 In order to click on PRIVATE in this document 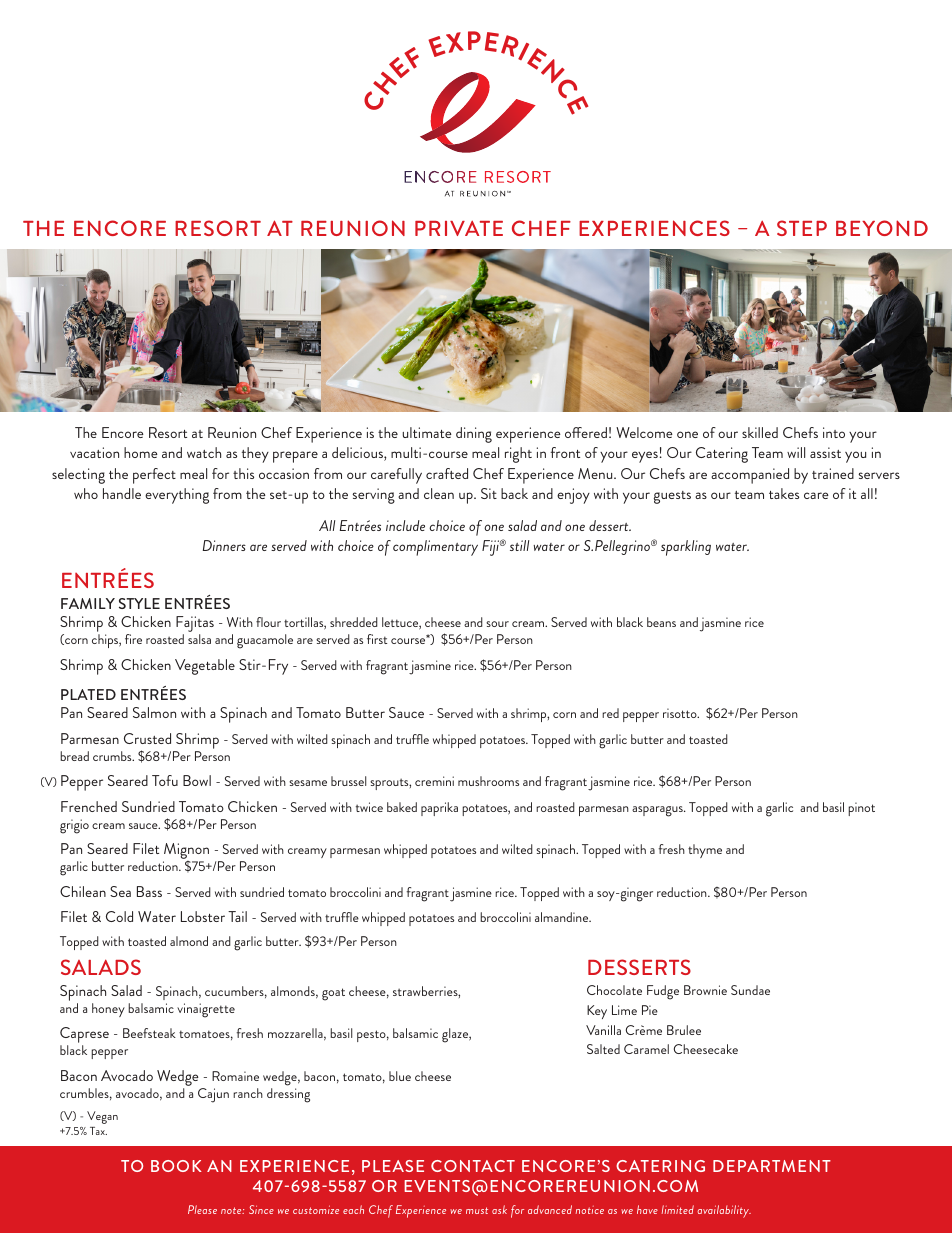, I will do `click(459, 228)`.
